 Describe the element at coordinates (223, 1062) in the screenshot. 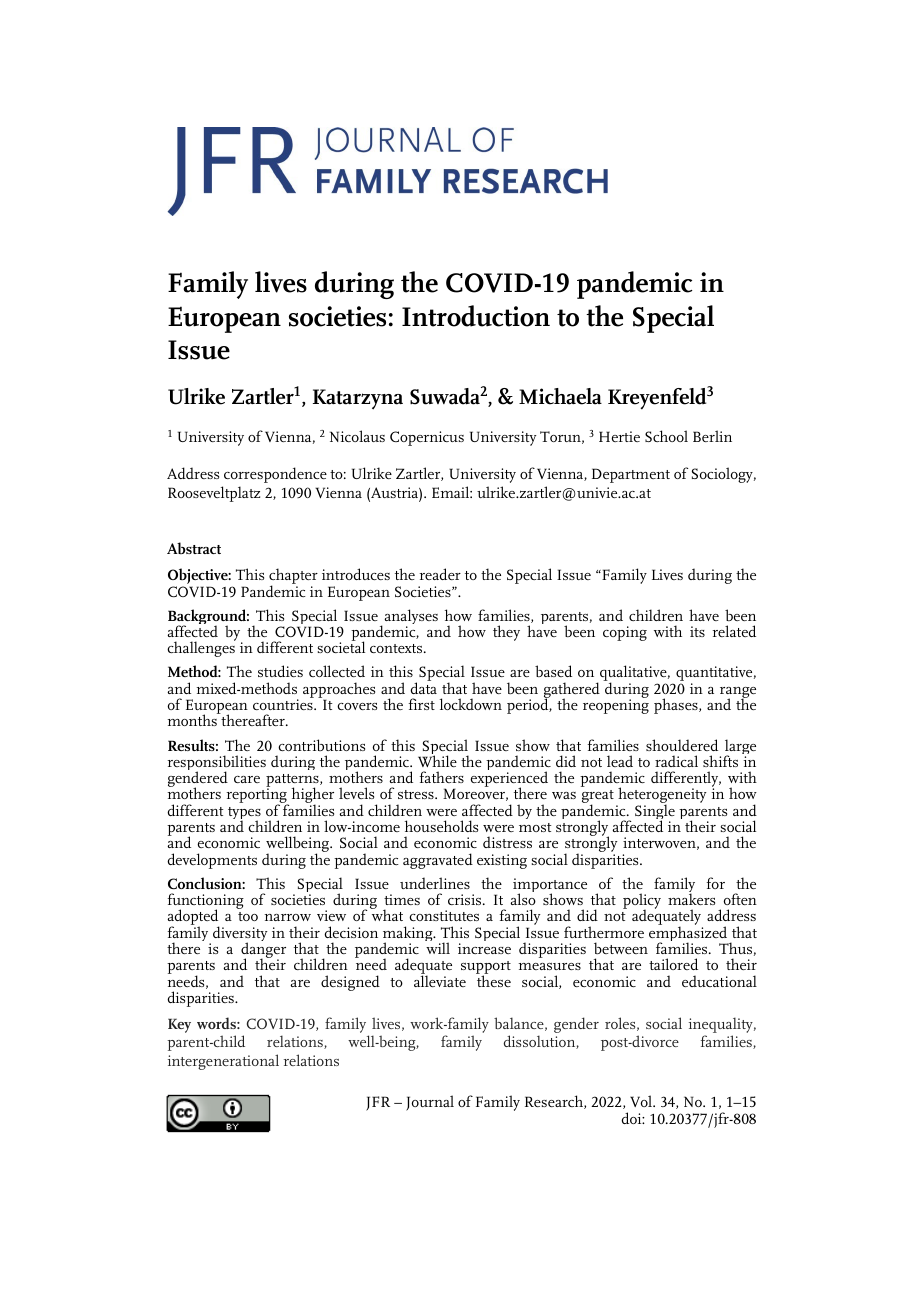

I see `intergenerational` at that location.
